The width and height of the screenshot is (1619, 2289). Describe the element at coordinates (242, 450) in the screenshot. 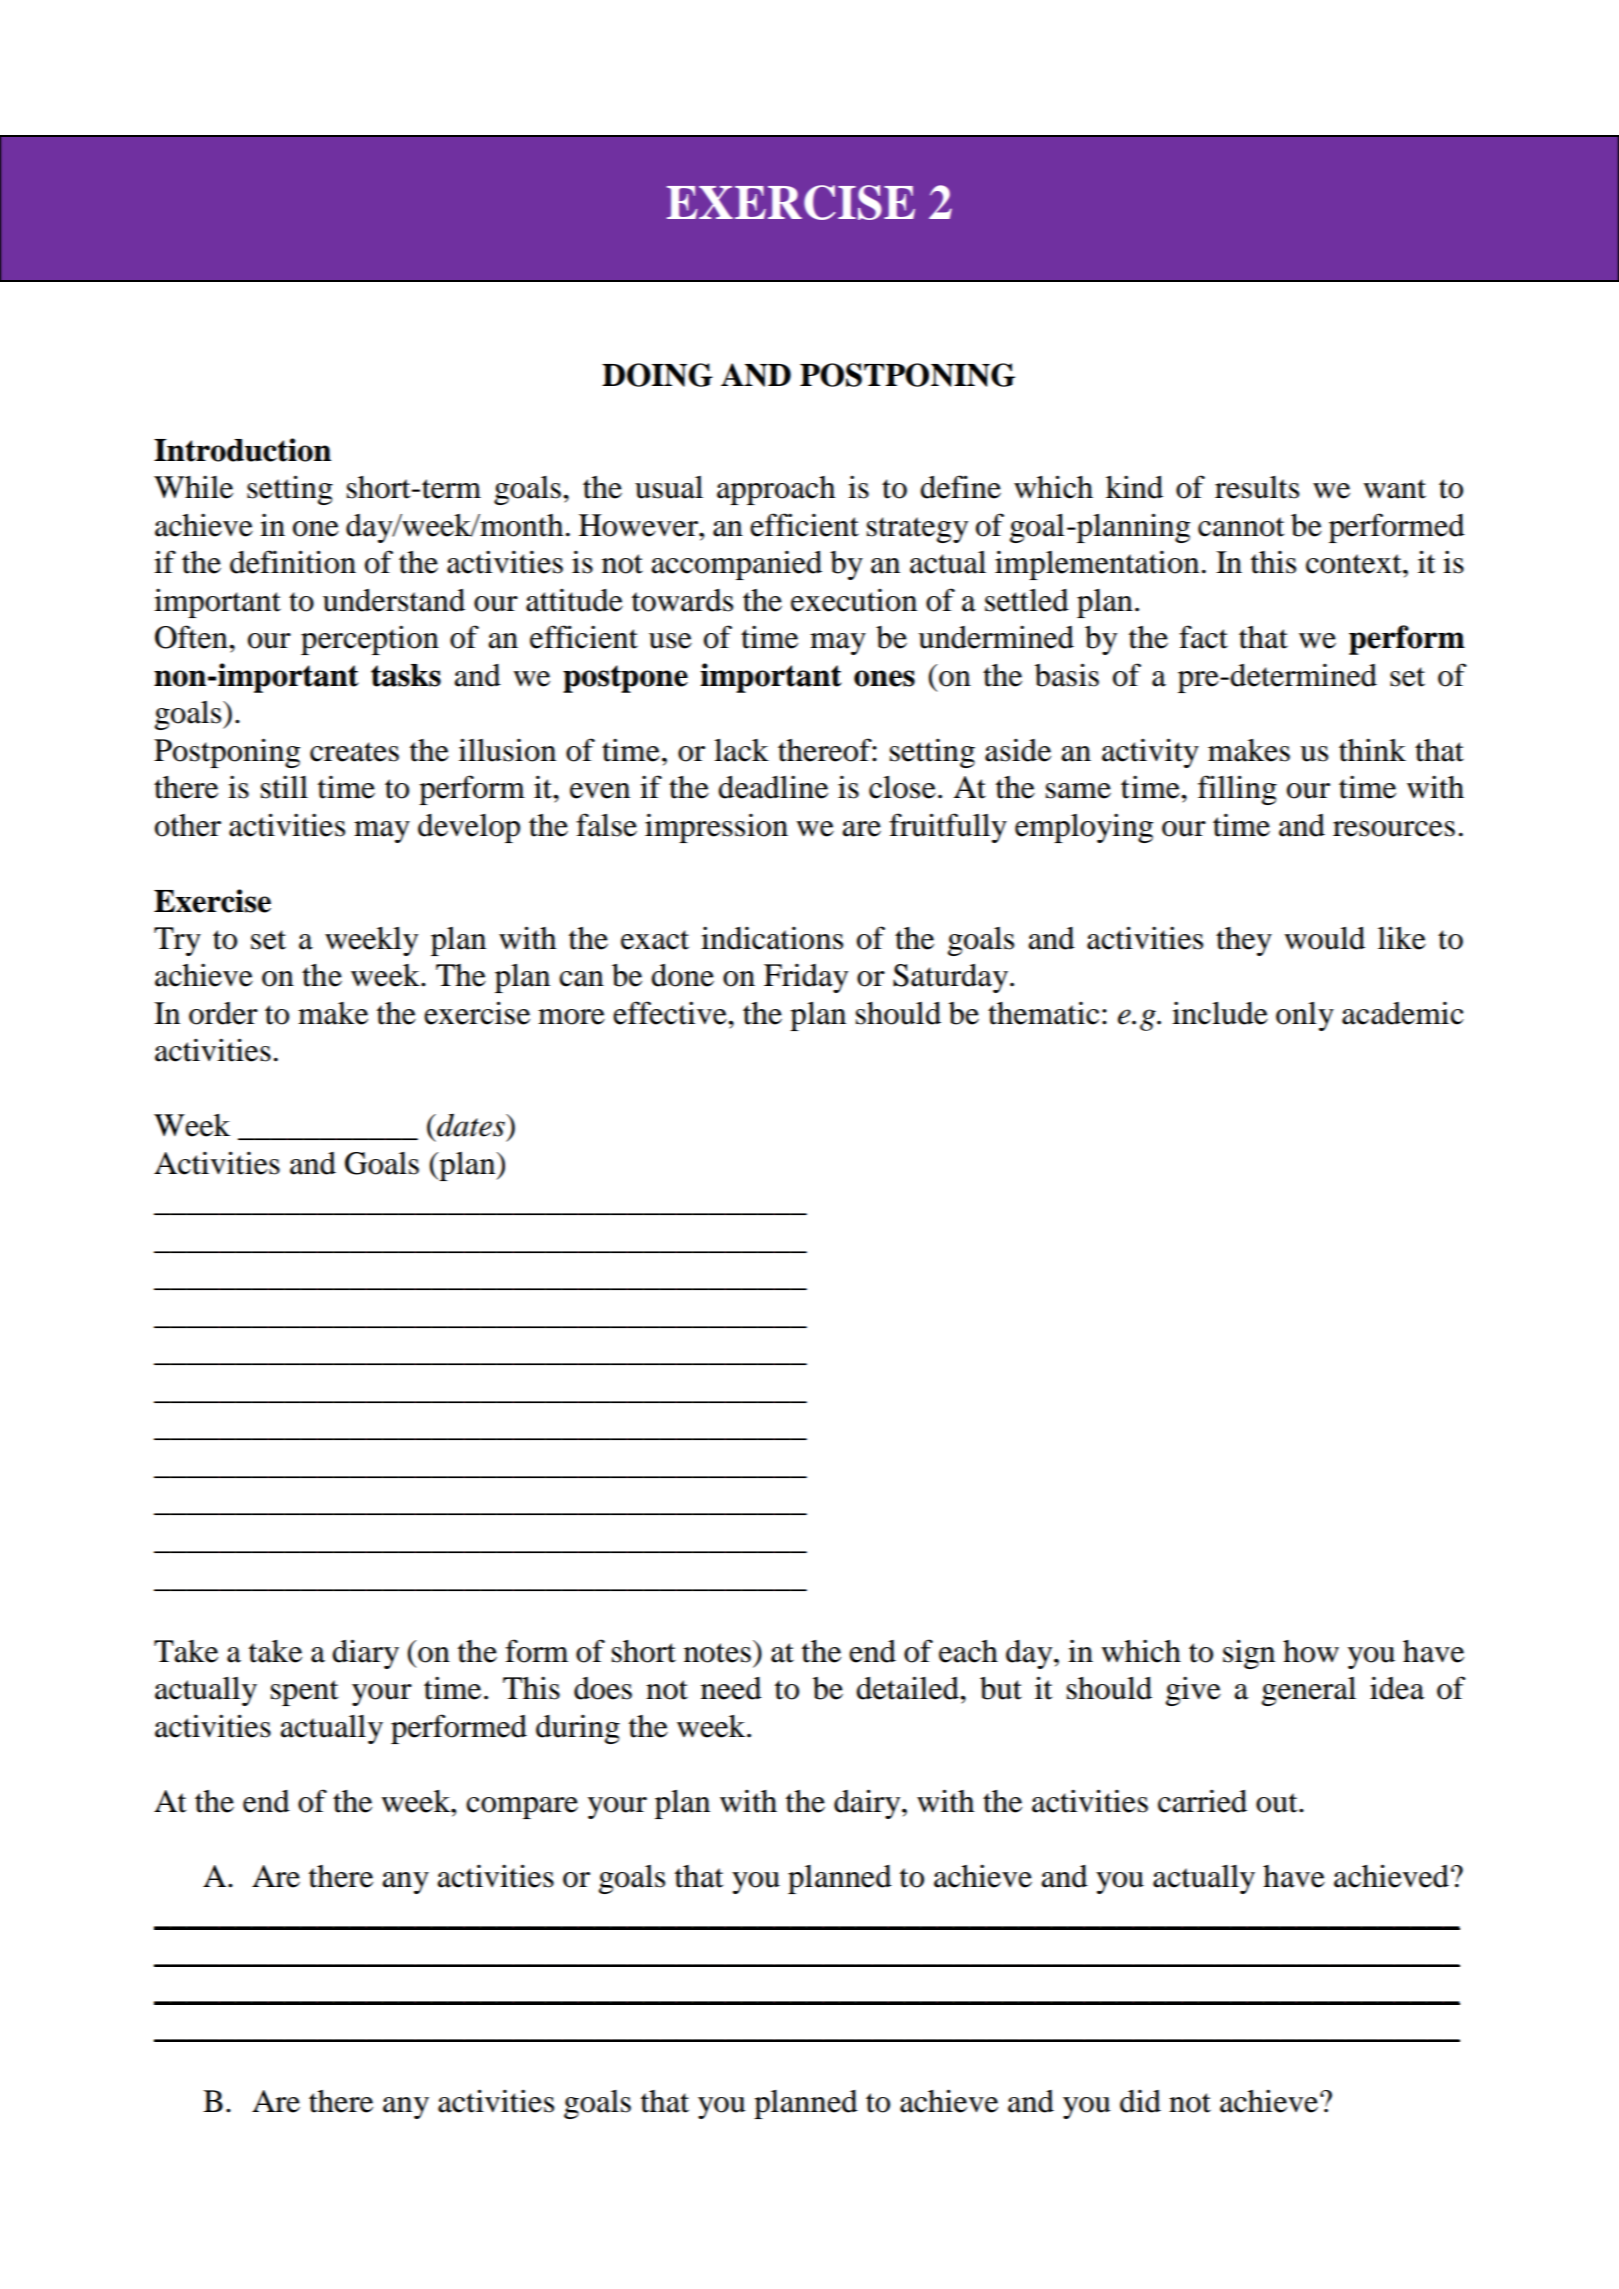

I see `Introduction` at that location.
